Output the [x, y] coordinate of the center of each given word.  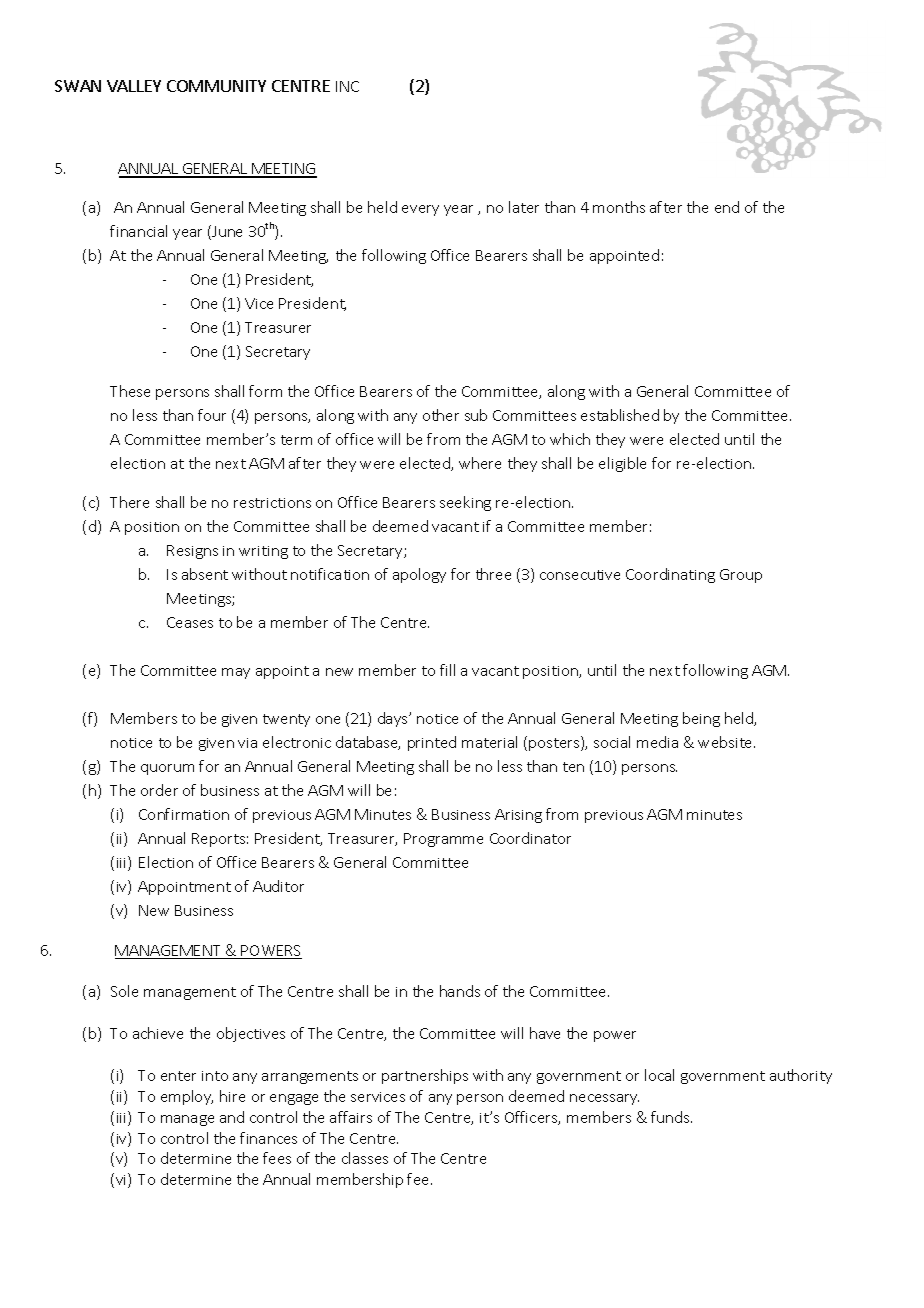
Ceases [190, 622]
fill [447, 670]
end [727, 207]
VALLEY [134, 86]
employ [187, 1097]
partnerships [425, 1076]
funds [671, 1117]
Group [741, 576]
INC [347, 86]
